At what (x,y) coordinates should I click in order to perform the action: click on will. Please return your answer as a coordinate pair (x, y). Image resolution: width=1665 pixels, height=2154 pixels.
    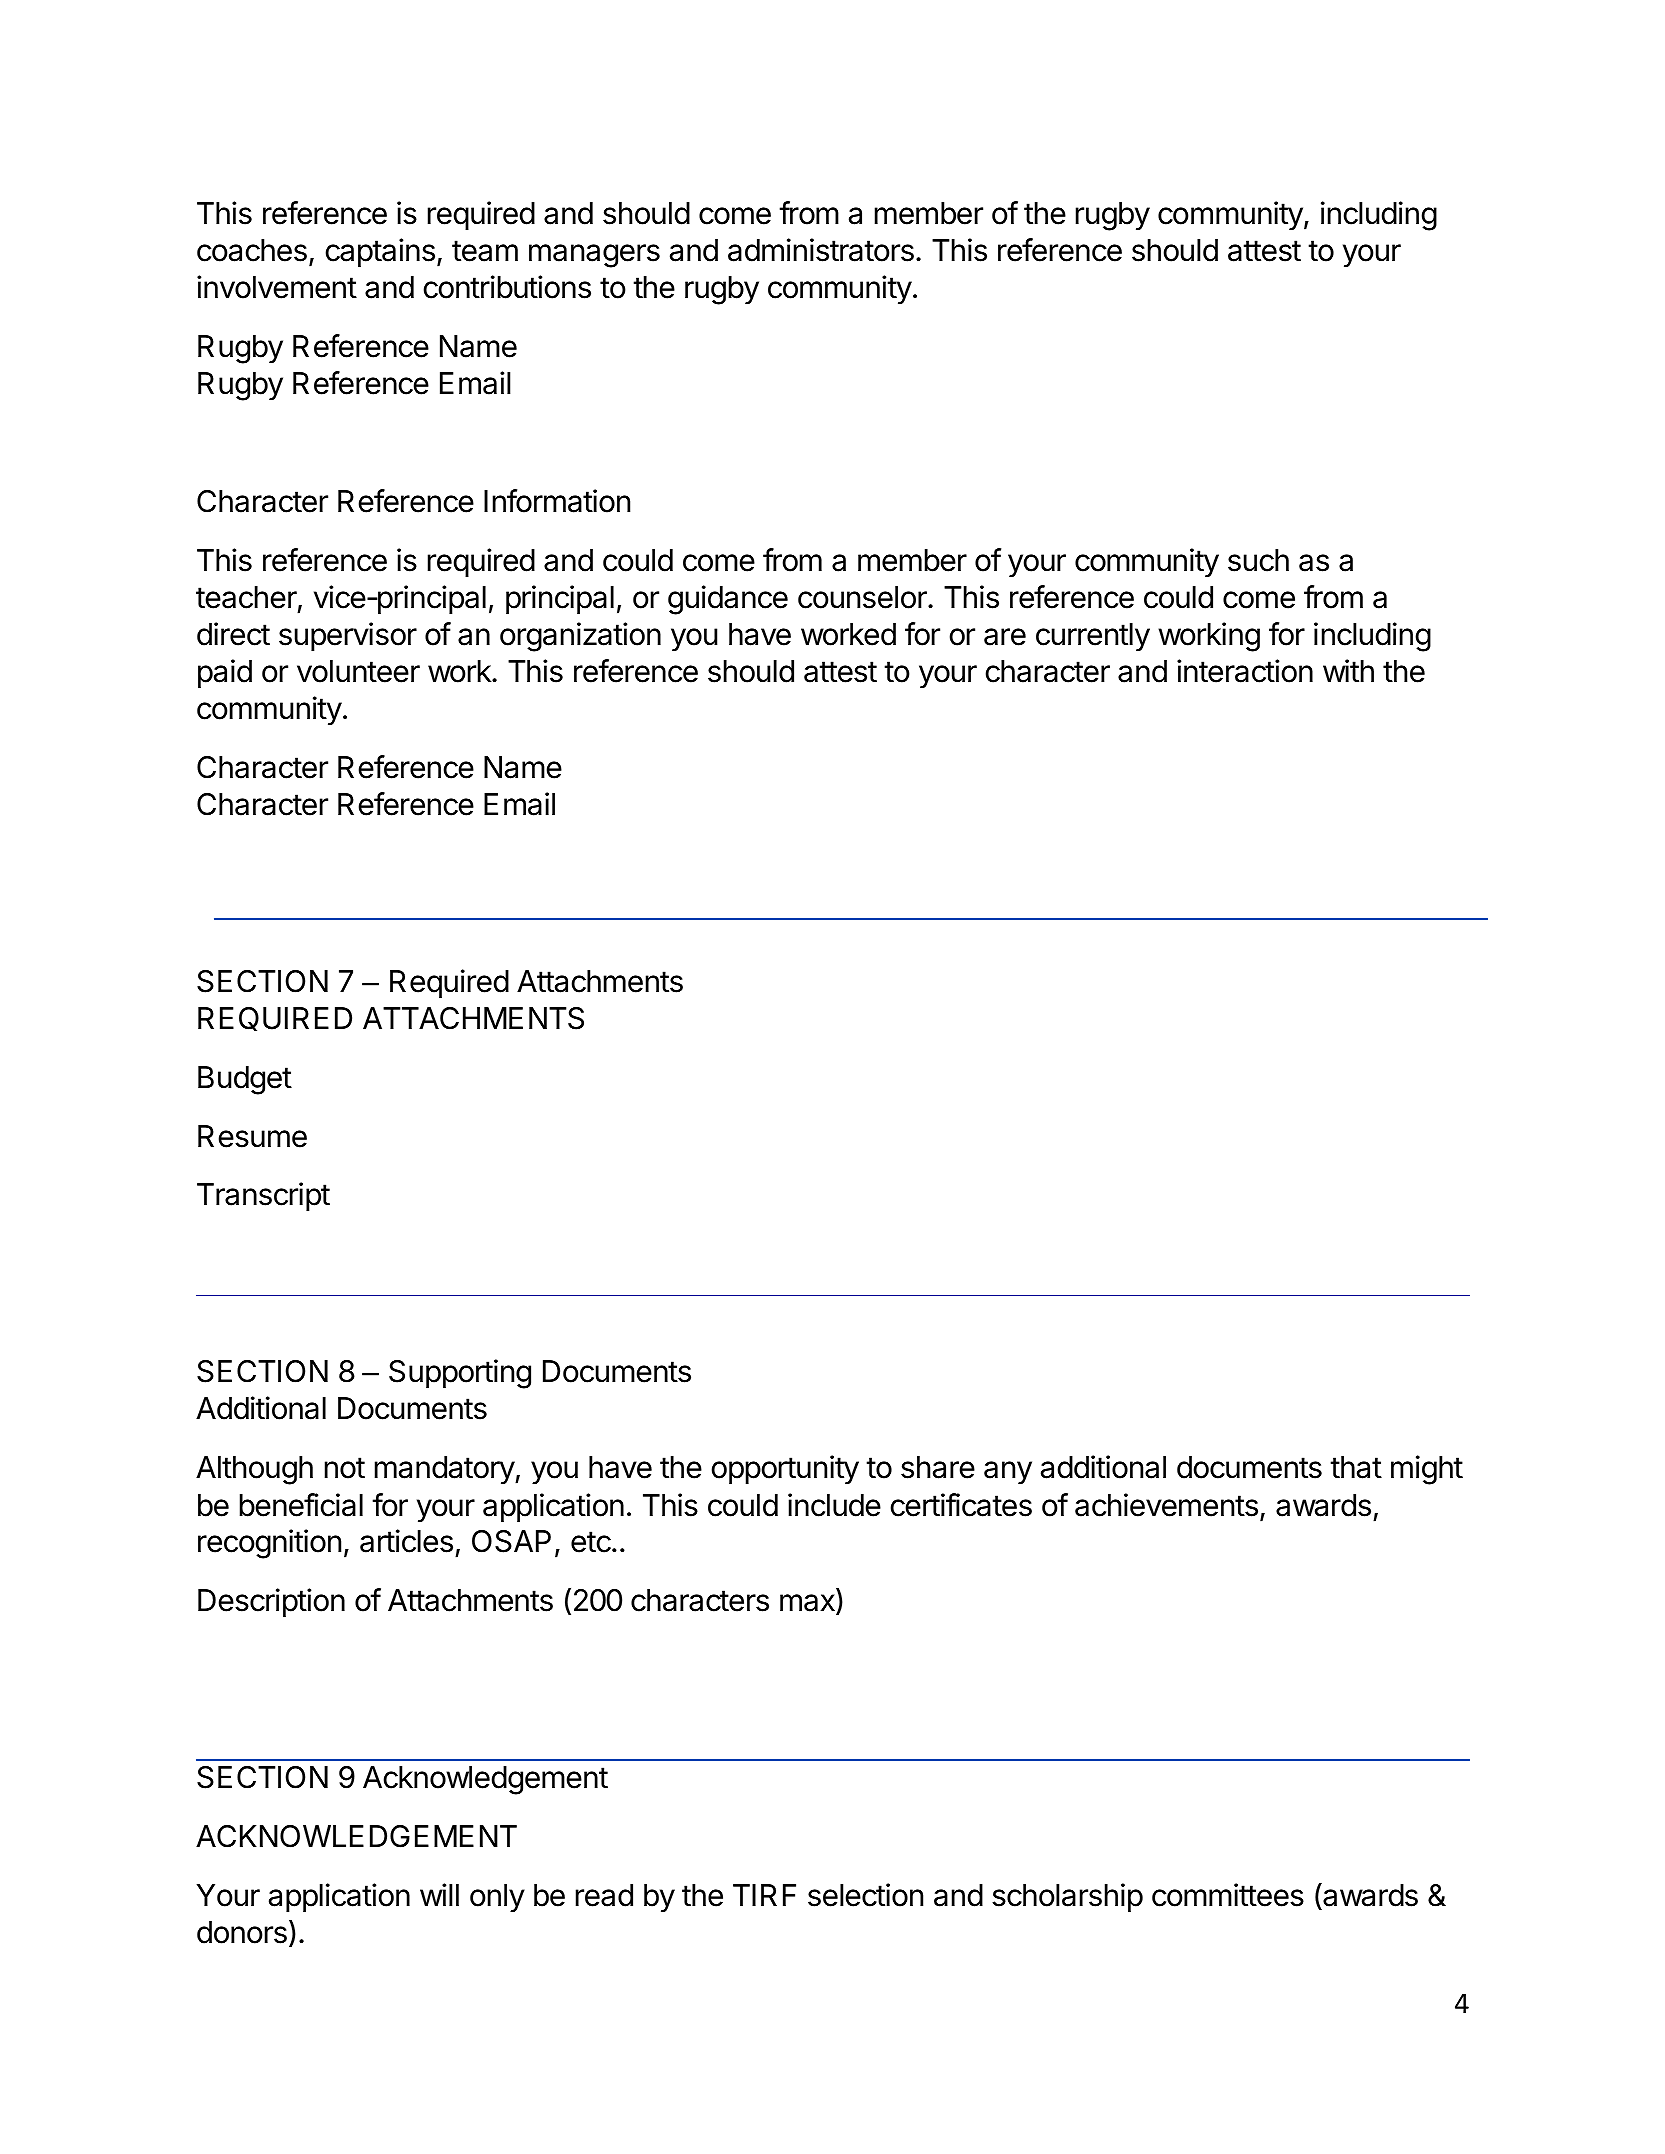
    Looking at the image, I should click on (439, 1894).
